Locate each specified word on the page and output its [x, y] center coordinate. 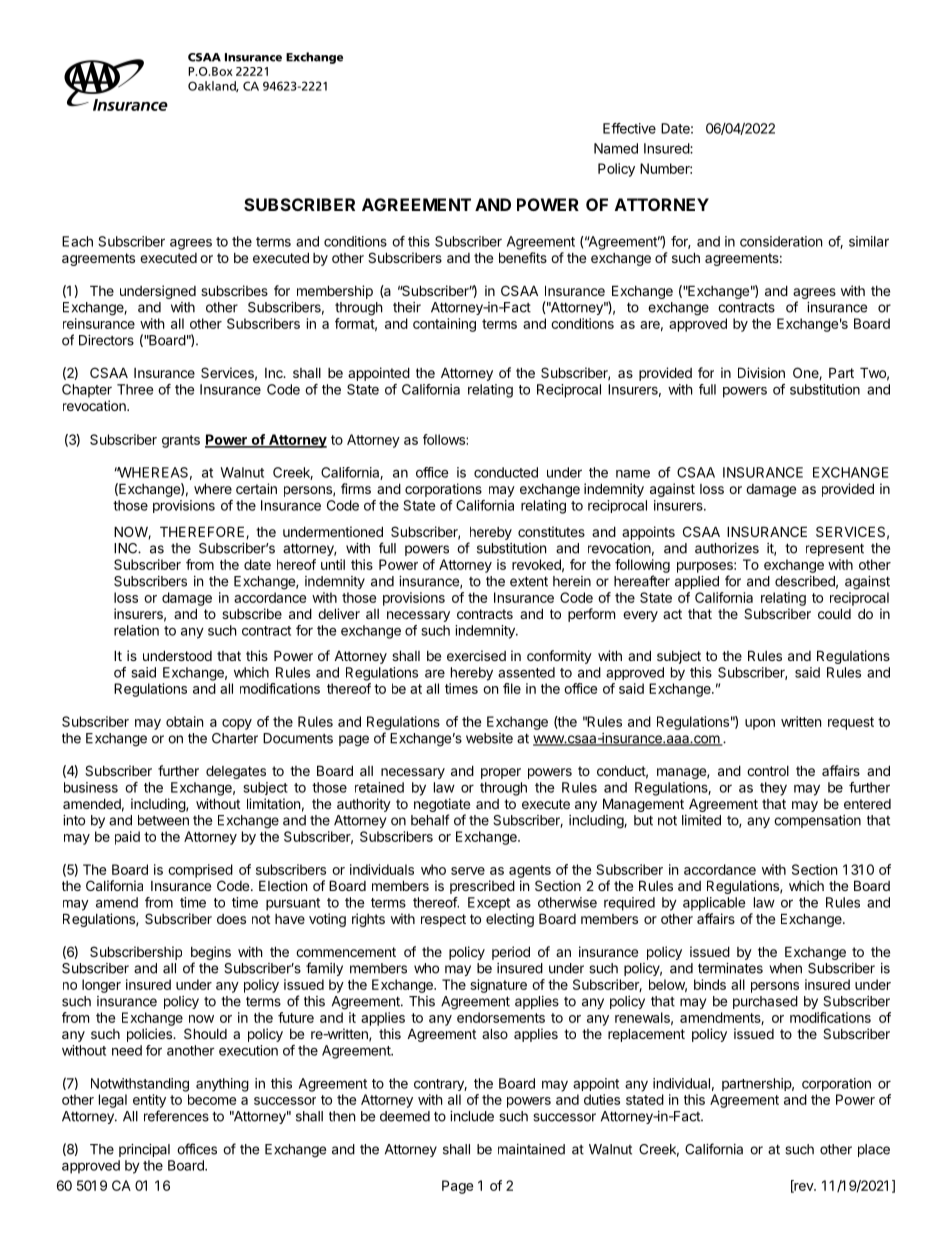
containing [444, 325]
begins [211, 953]
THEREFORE [203, 532]
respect [443, 920]
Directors [106, 340]
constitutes [551, 531]
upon [760, 724]
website [489, 738]
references [176, 1116]
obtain [184, 721]
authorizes [727, 548]
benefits [523, 257]
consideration [781, 241]
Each [77, 241]
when [785, 968]
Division [761, 372]
